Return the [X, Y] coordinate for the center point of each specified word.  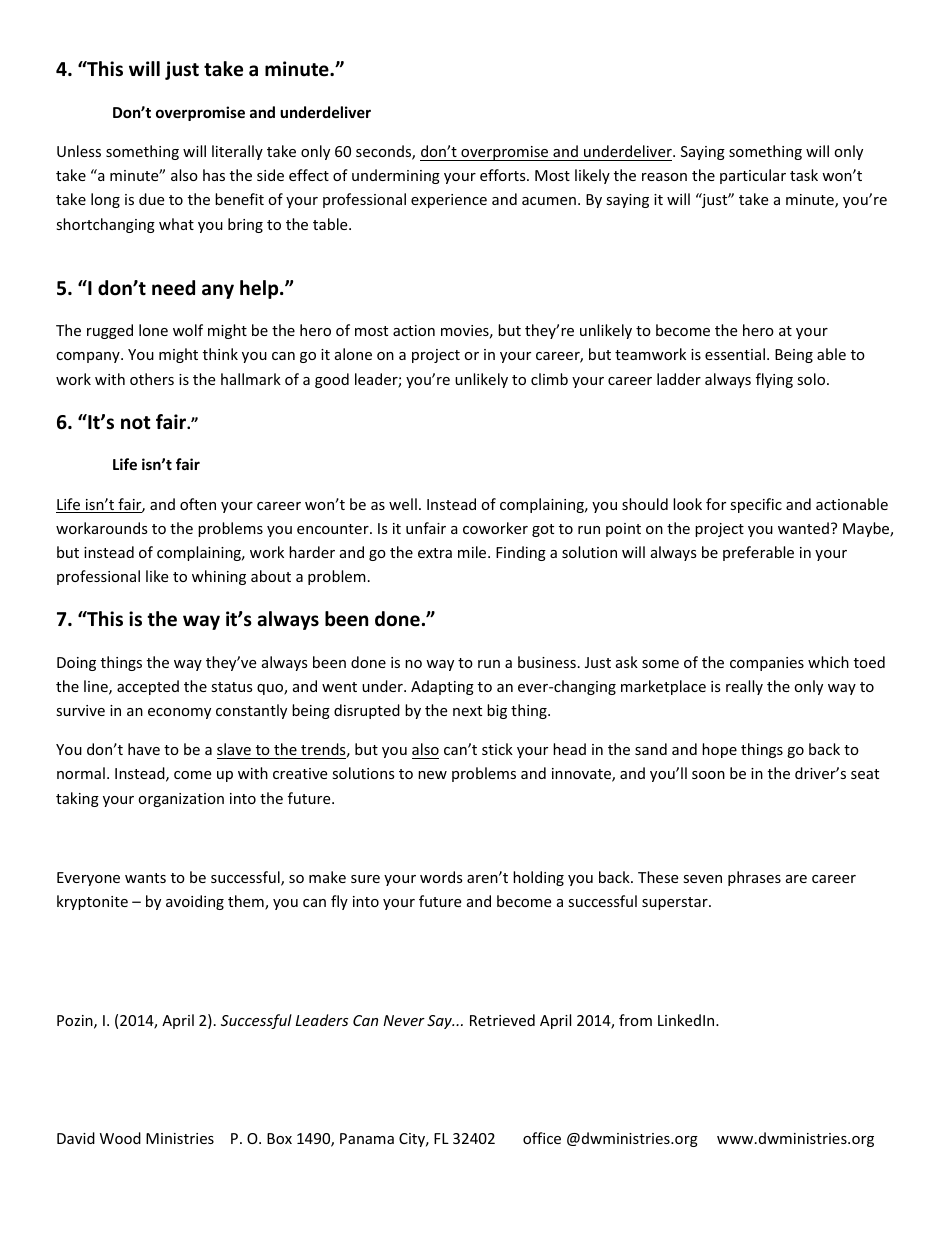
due [151, 199]
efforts [504, 175]
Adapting [442, 687]
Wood [120, 1138]
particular [753, 176]
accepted [148, 687]
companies [767, 664]
